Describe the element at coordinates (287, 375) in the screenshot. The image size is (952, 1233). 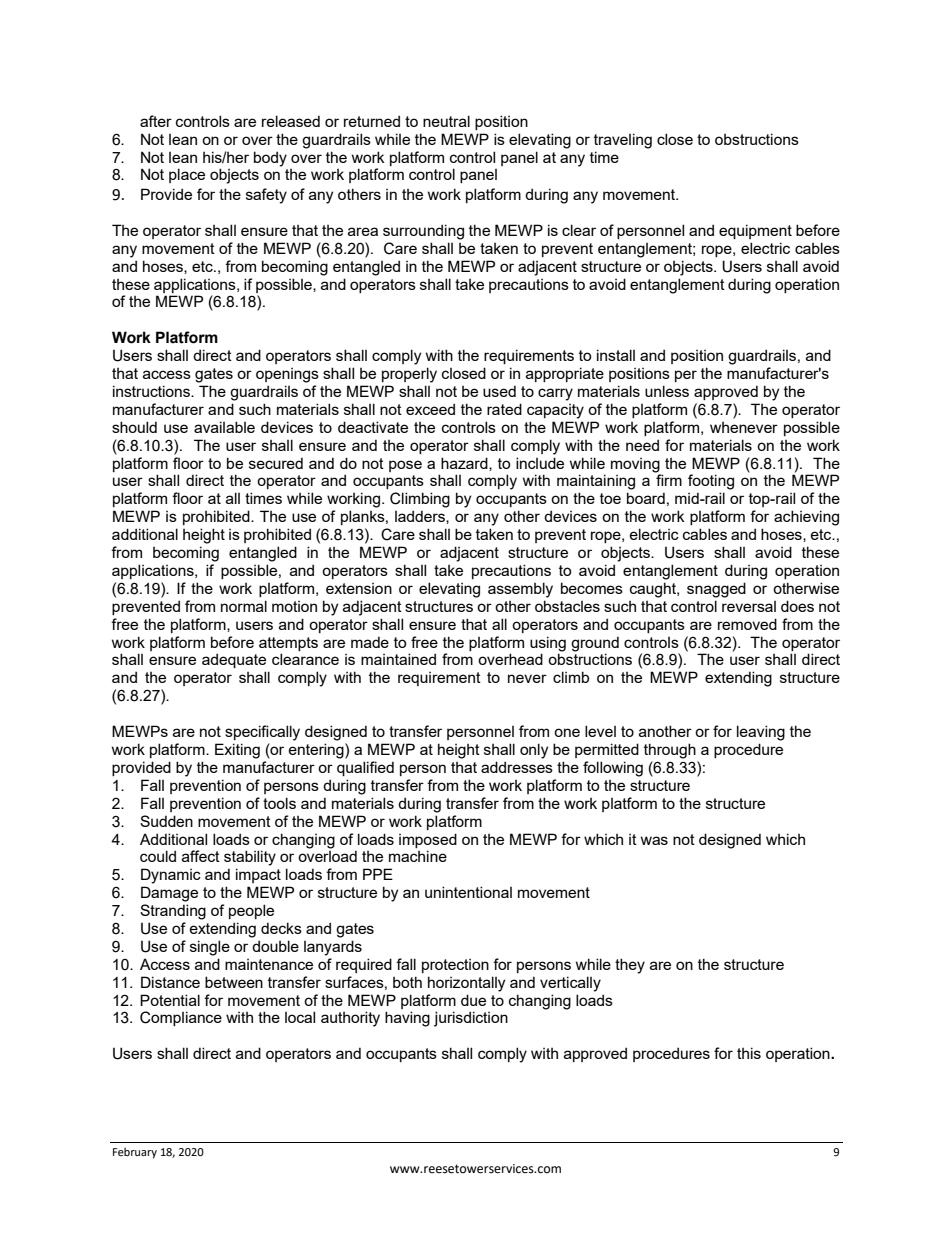
I see `openings` at that location.
